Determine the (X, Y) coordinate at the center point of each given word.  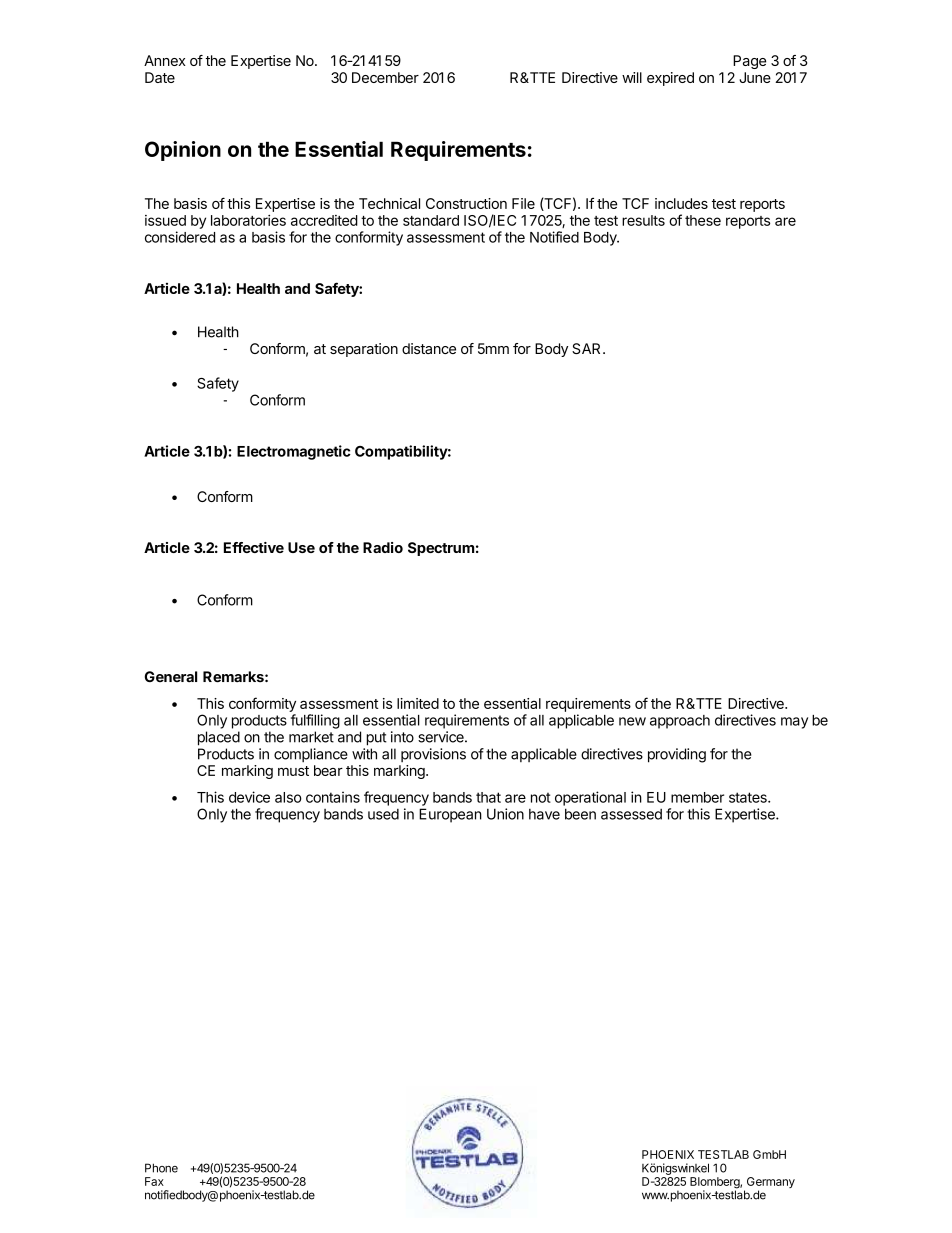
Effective (254, 547)
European (450, 815)
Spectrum (441, 549)
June (755, 77)
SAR (588, 348)
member (697, 797)
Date (160, 77)
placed (219, 738)
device (249, 797)
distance (429, 348)
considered (180, 237)
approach (680, 722)
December (385, 77)
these (703, 220)
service (442, 737)
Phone (161, 1168)
